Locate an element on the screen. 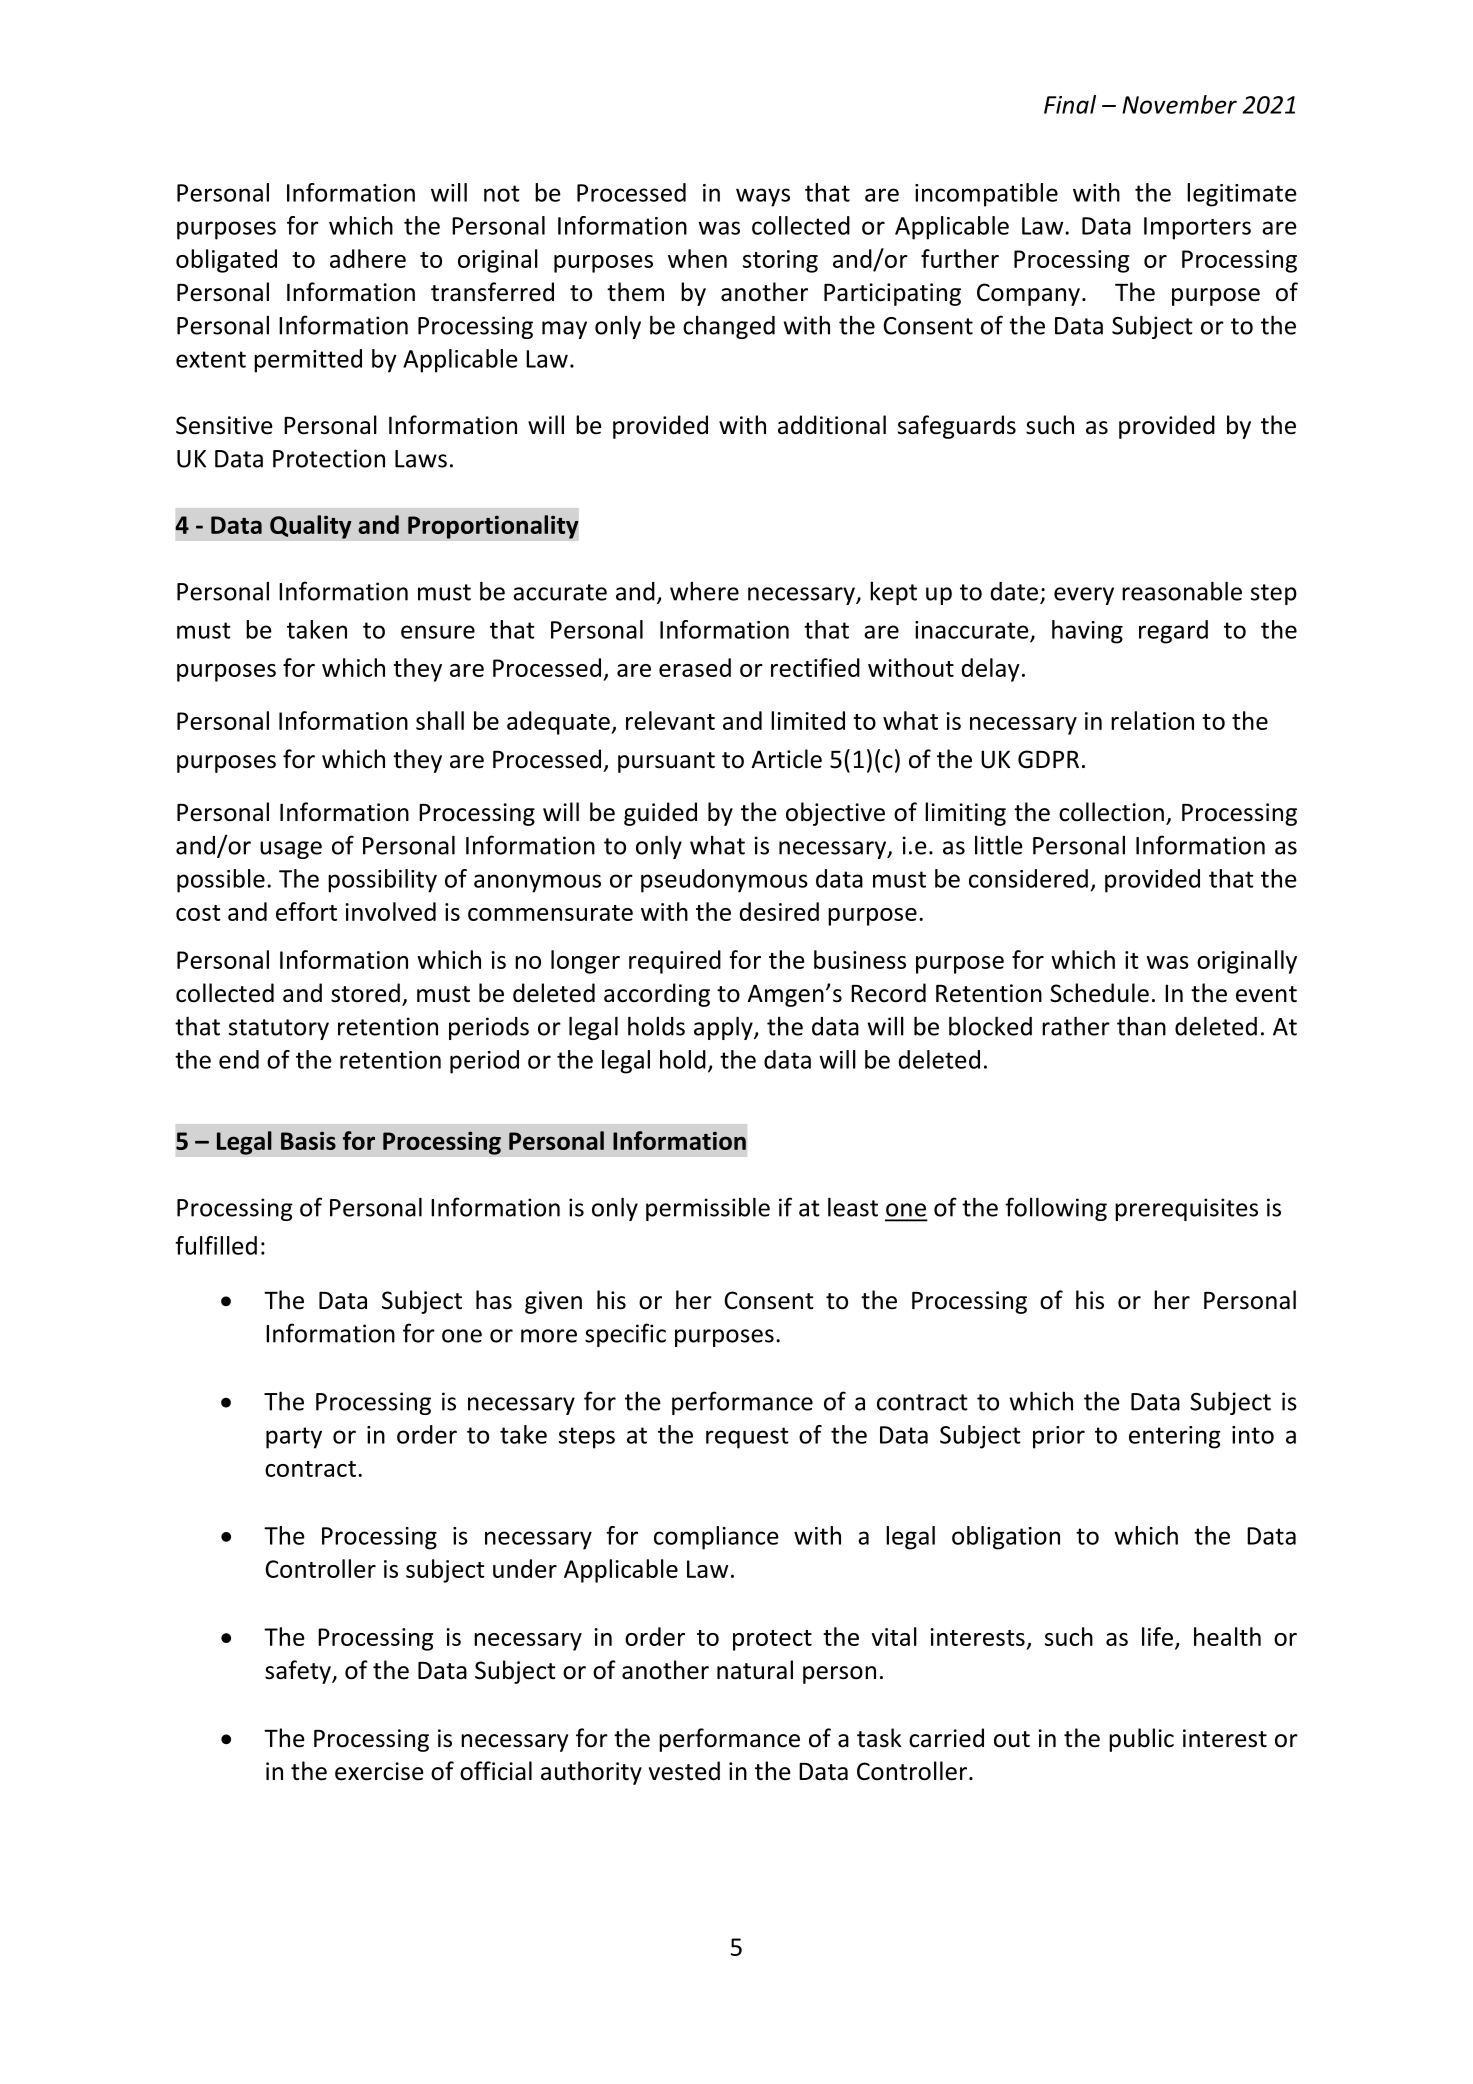  adhere is located at coordinates (368, 258).
